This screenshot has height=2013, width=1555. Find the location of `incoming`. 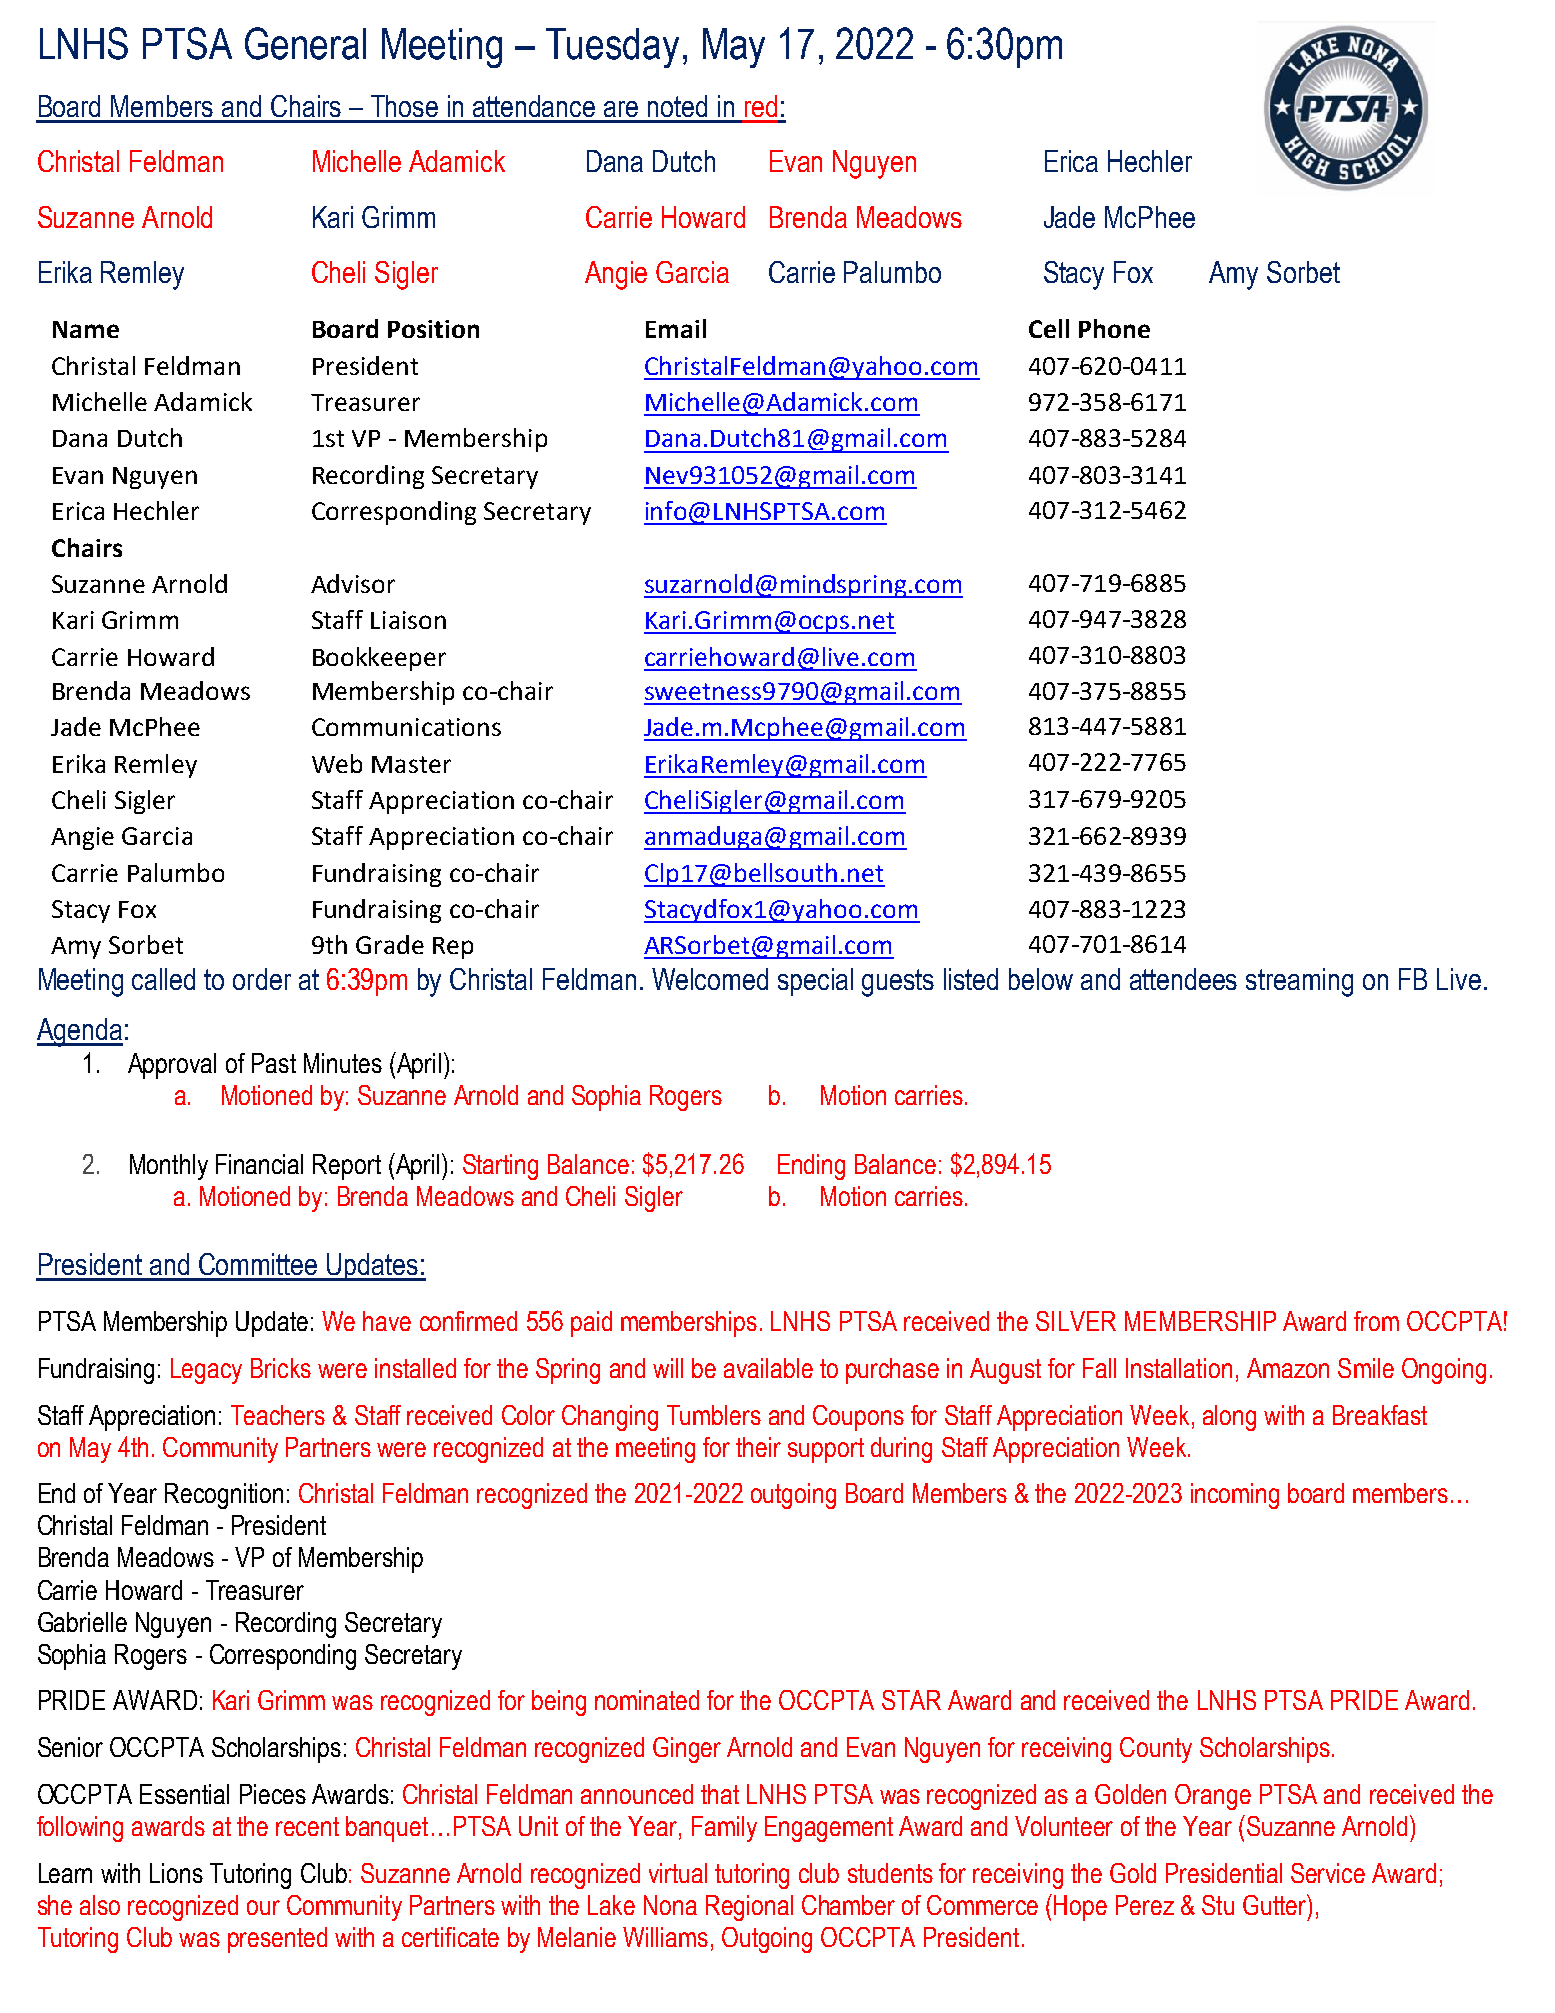

incoming is located at coordinates (1235, 1496).
